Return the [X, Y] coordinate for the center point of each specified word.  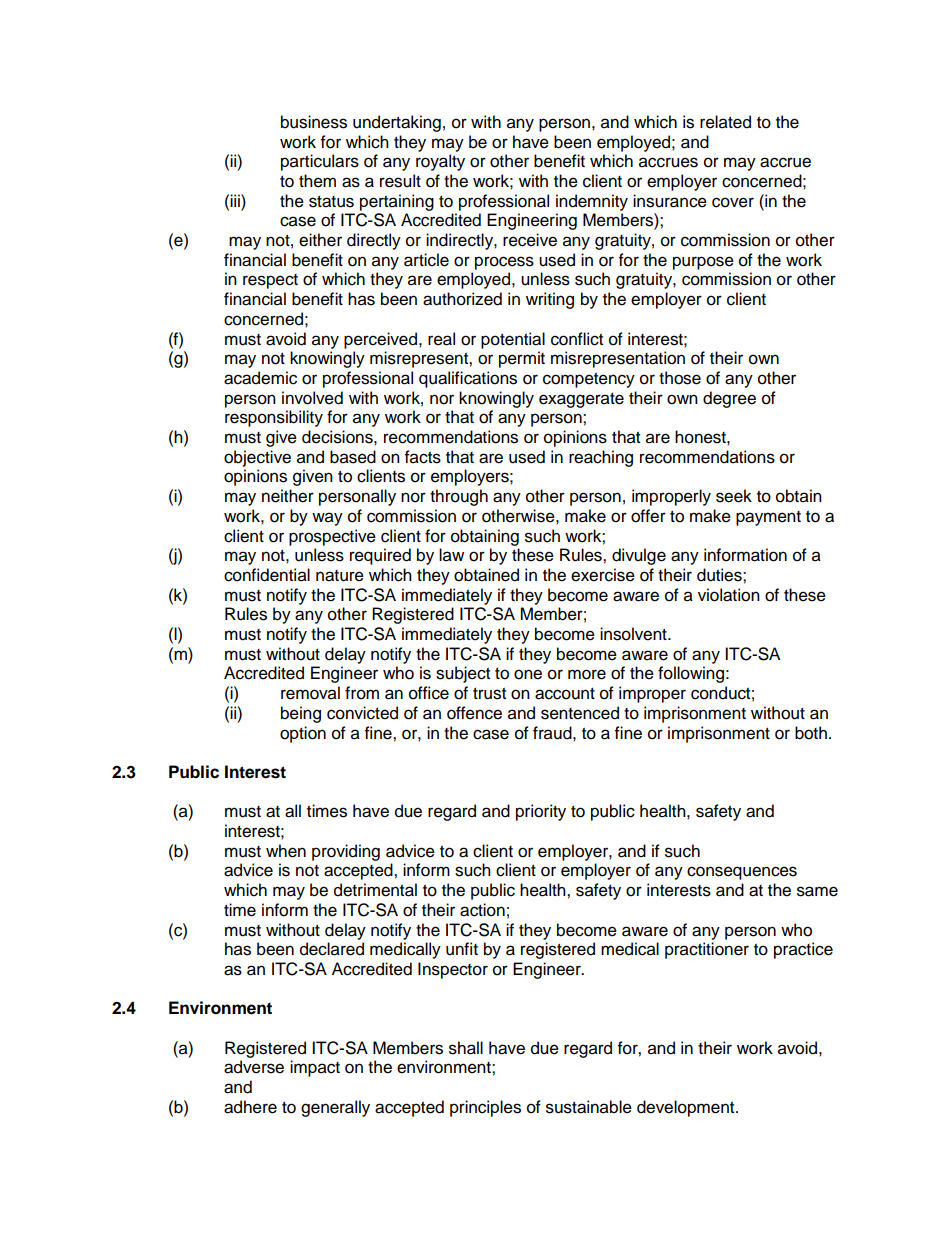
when [286, 851]
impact [315, 1068]
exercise [603, 575]
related [725, 122]
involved [312, 398]
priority [541, 812]
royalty [440, 162]
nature [340, 576]
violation [729, 595]
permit [522, 359]
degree [729, 399]
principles [485, 1108]
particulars [320, 162]
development [687, 1108]
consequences [742, 873]
